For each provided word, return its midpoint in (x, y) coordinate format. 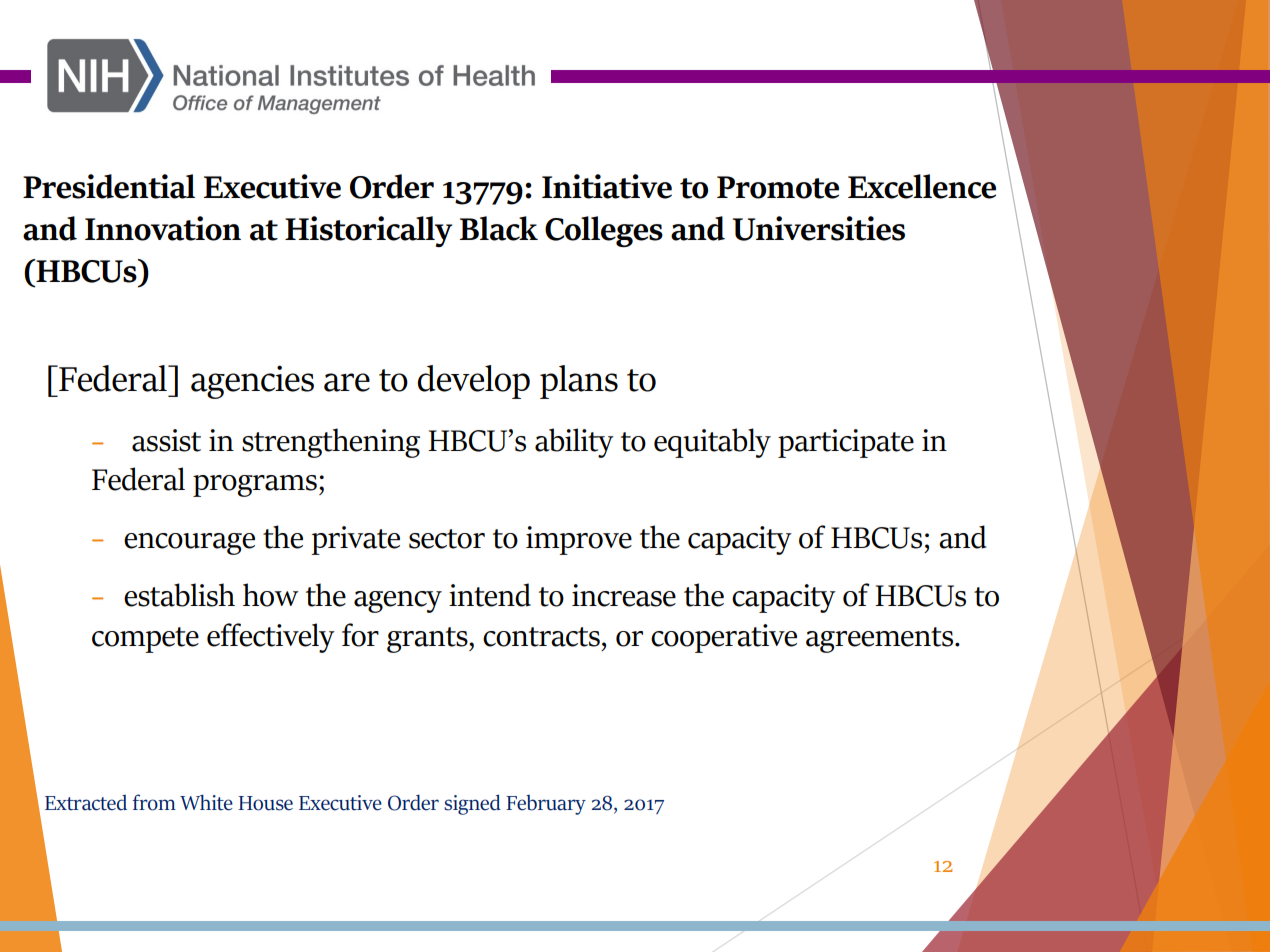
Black (498, 228)
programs (255, 486)
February (546, 805)
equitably (712, 443)
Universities (819, 228)
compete (145, 640)
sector (447, 539)
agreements (879, 640)
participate (846, 443)
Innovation (163, 228)
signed (472, 804)
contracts (541, 637)
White (206, 803)
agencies (252, 382)
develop (473, 382)
